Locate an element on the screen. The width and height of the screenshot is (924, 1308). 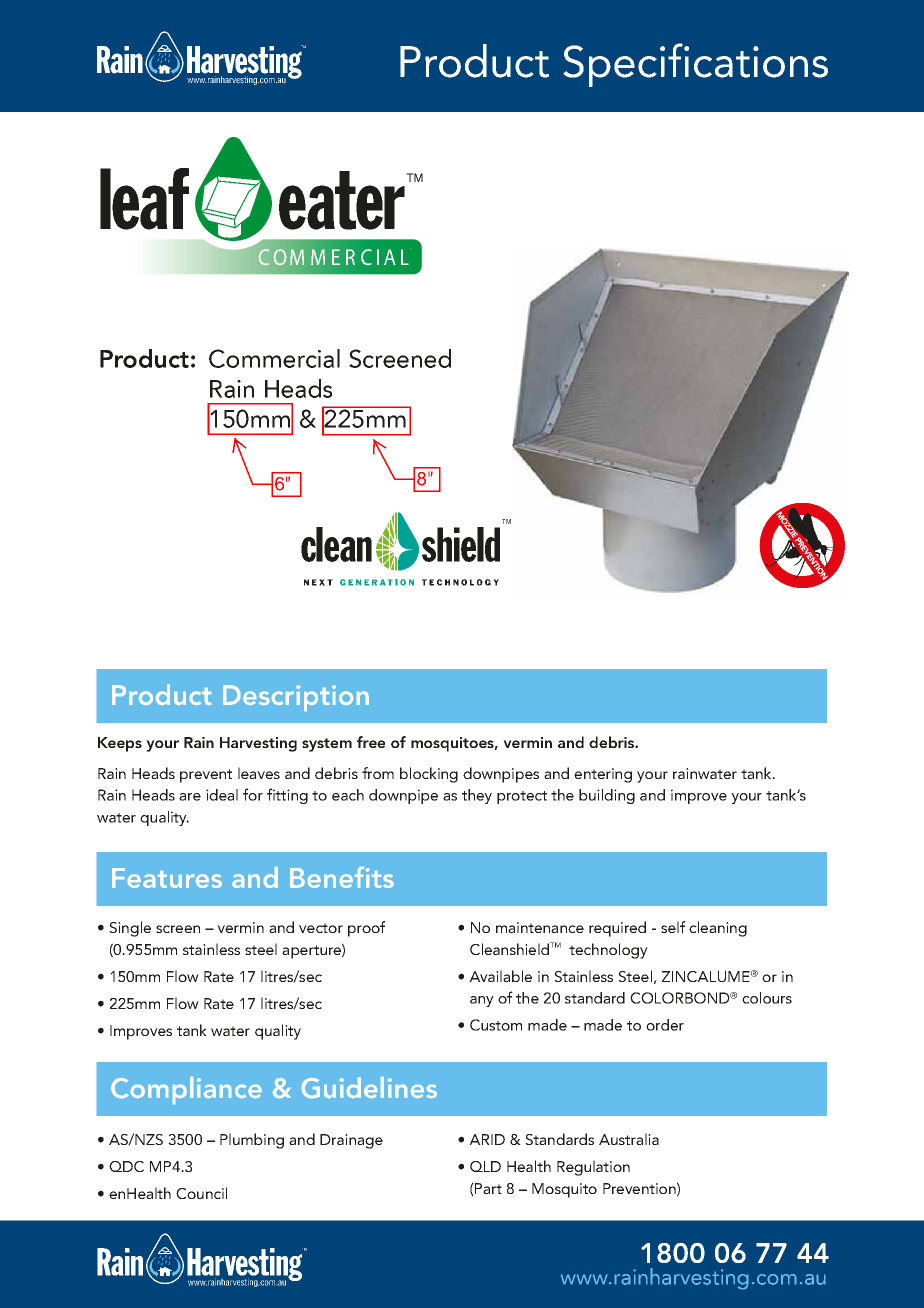
entering is located at coordinates (603, 775).
